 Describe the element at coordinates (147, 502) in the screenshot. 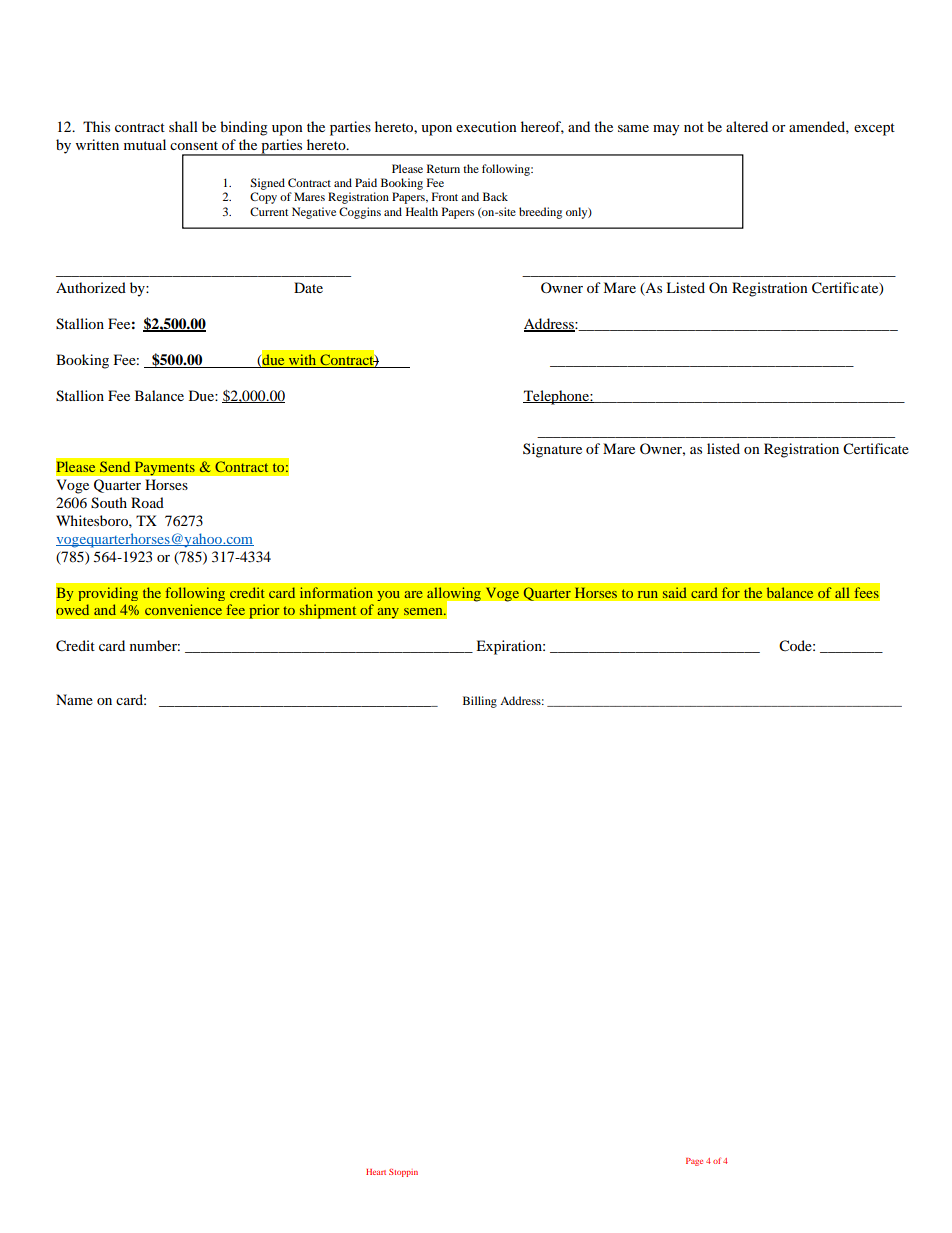

I see `Road` at that location.
